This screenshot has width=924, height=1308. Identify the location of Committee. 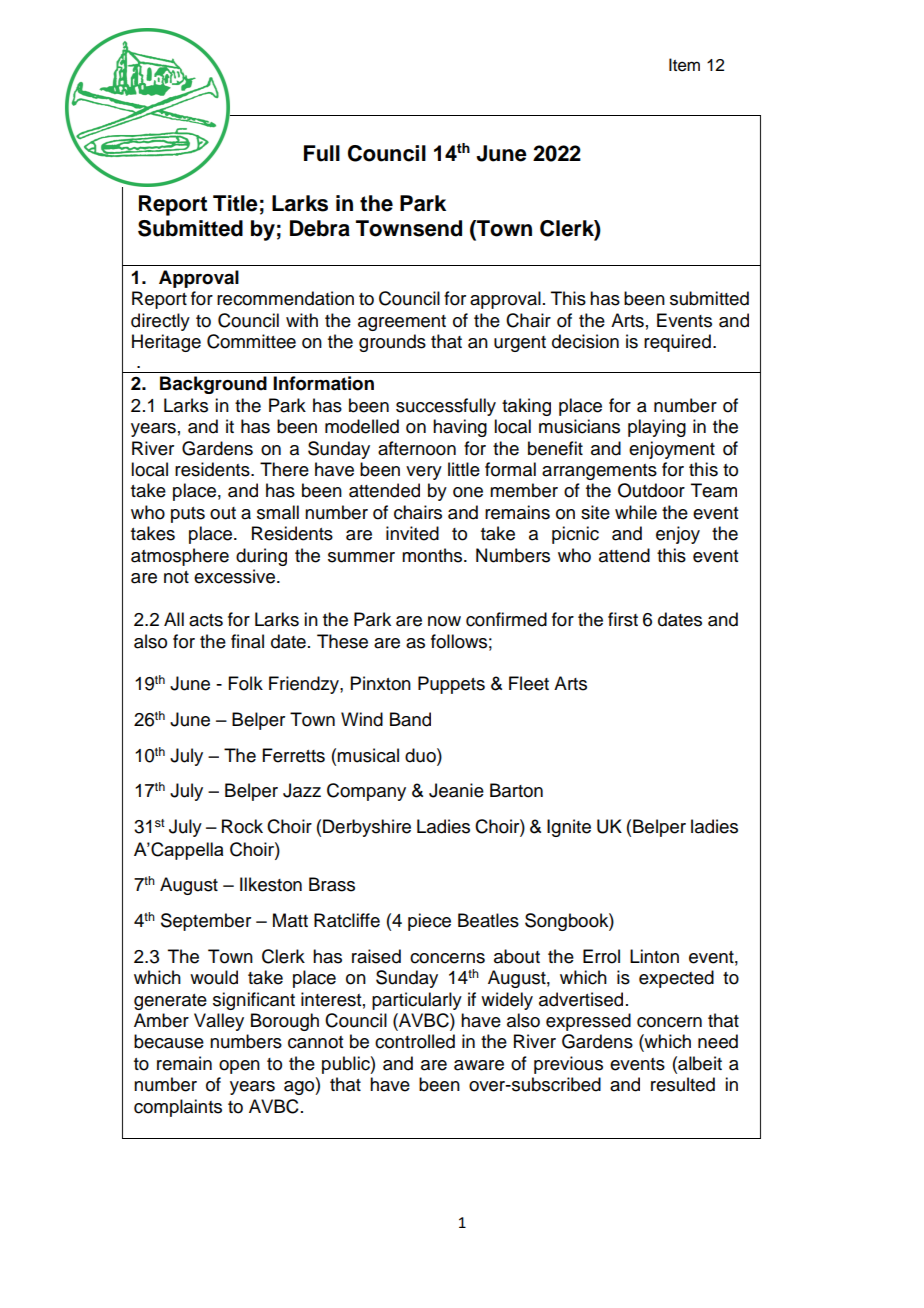
(251, 341).
